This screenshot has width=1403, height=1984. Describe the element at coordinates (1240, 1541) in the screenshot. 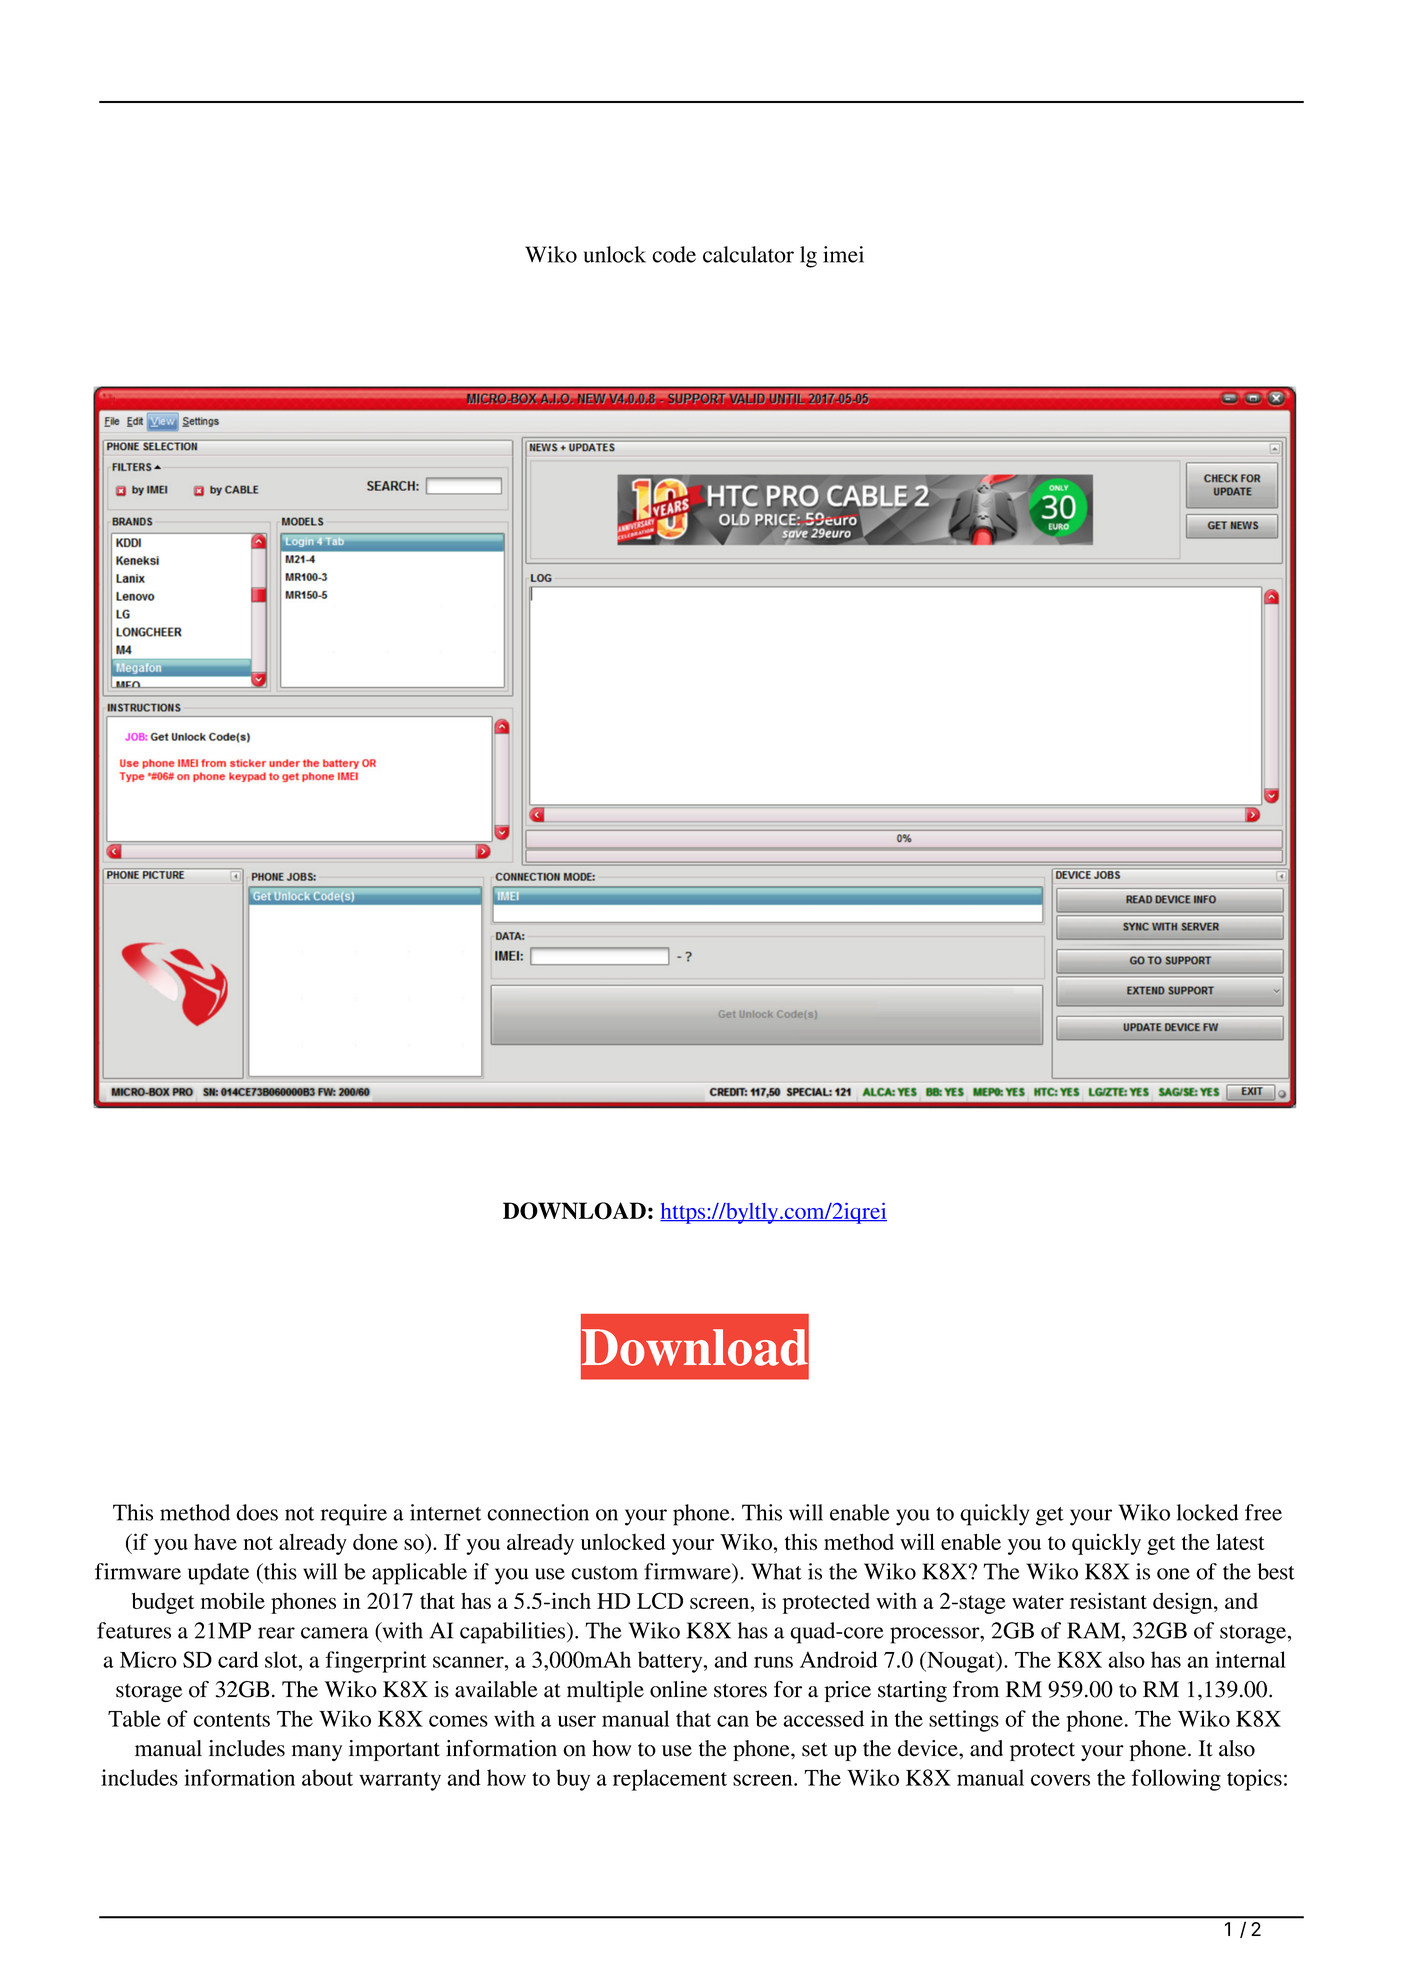

I see `latest` at that location.
